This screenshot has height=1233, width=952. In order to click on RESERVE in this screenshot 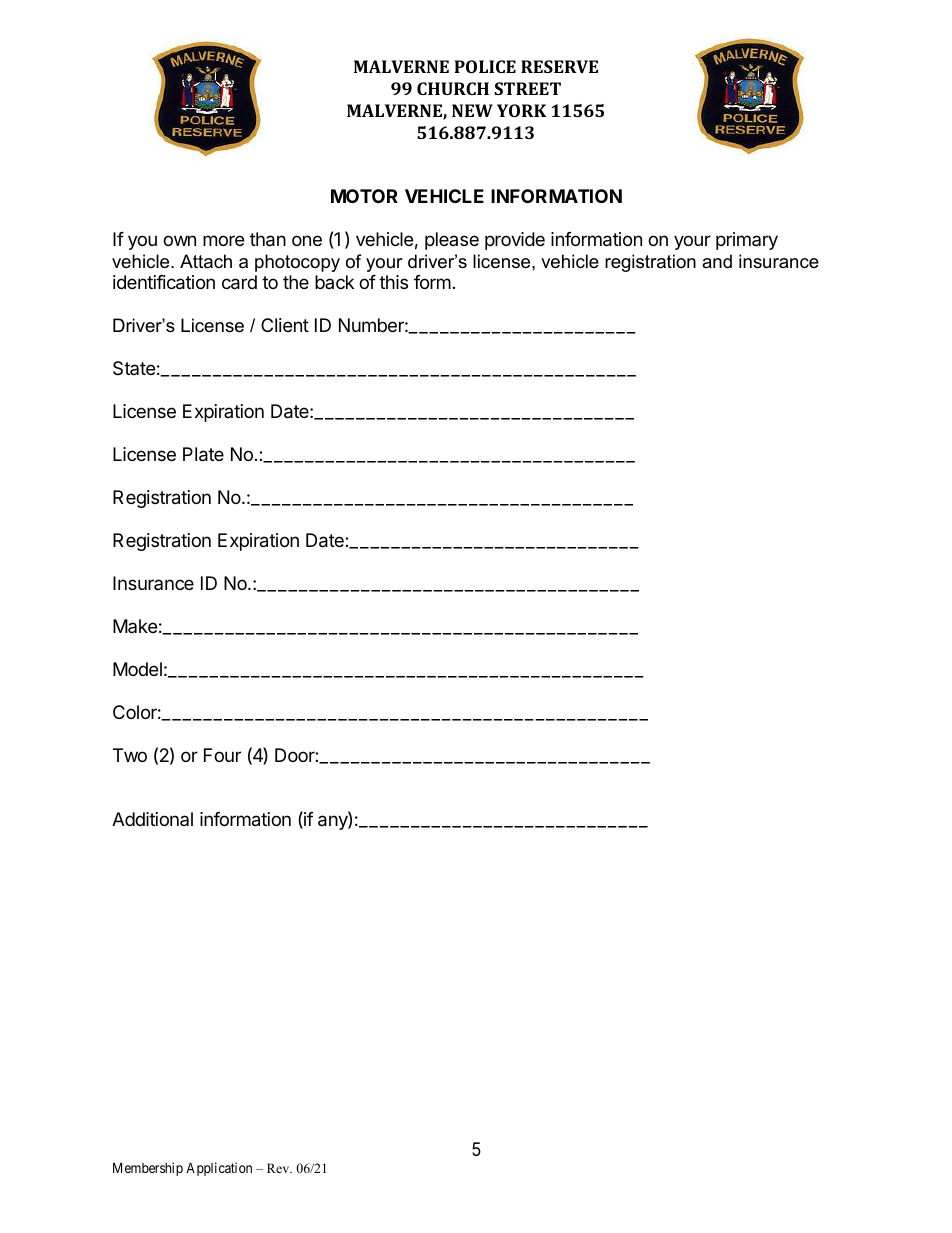, I will do `click(559, 66)`.
